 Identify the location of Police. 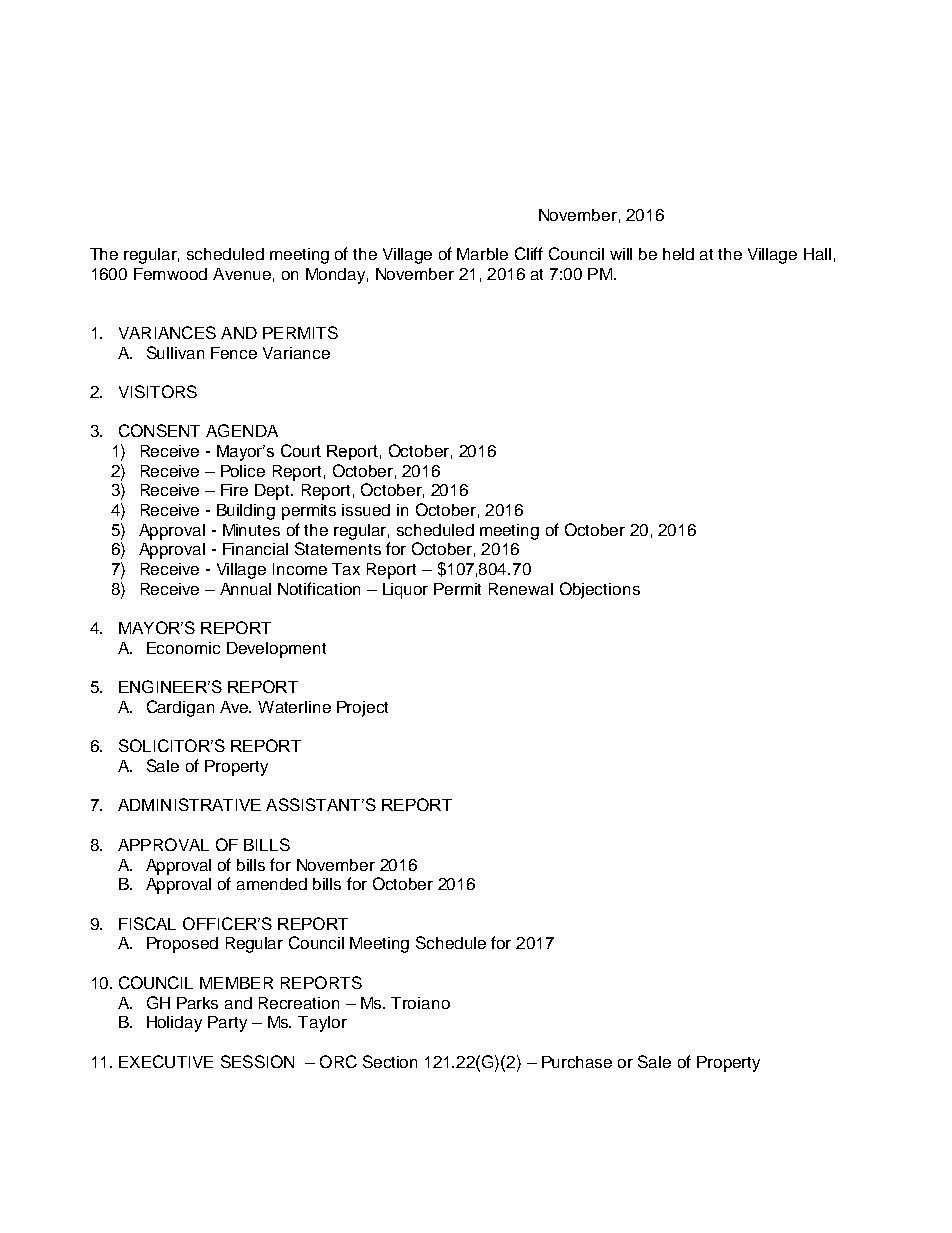
(243, 471).
